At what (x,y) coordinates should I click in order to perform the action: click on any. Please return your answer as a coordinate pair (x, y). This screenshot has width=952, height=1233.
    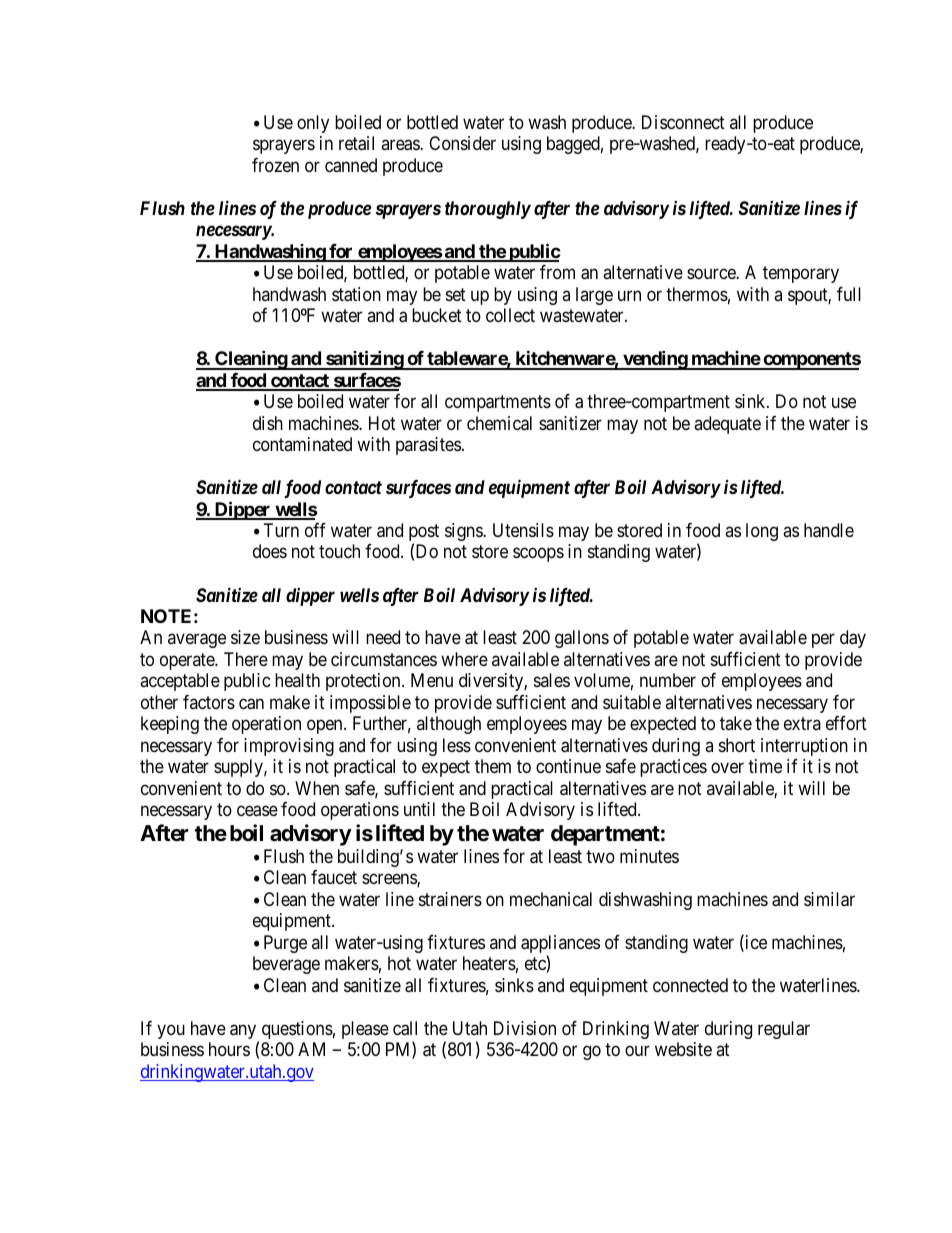
    Looking at the image, I should click on (244, 1033).
